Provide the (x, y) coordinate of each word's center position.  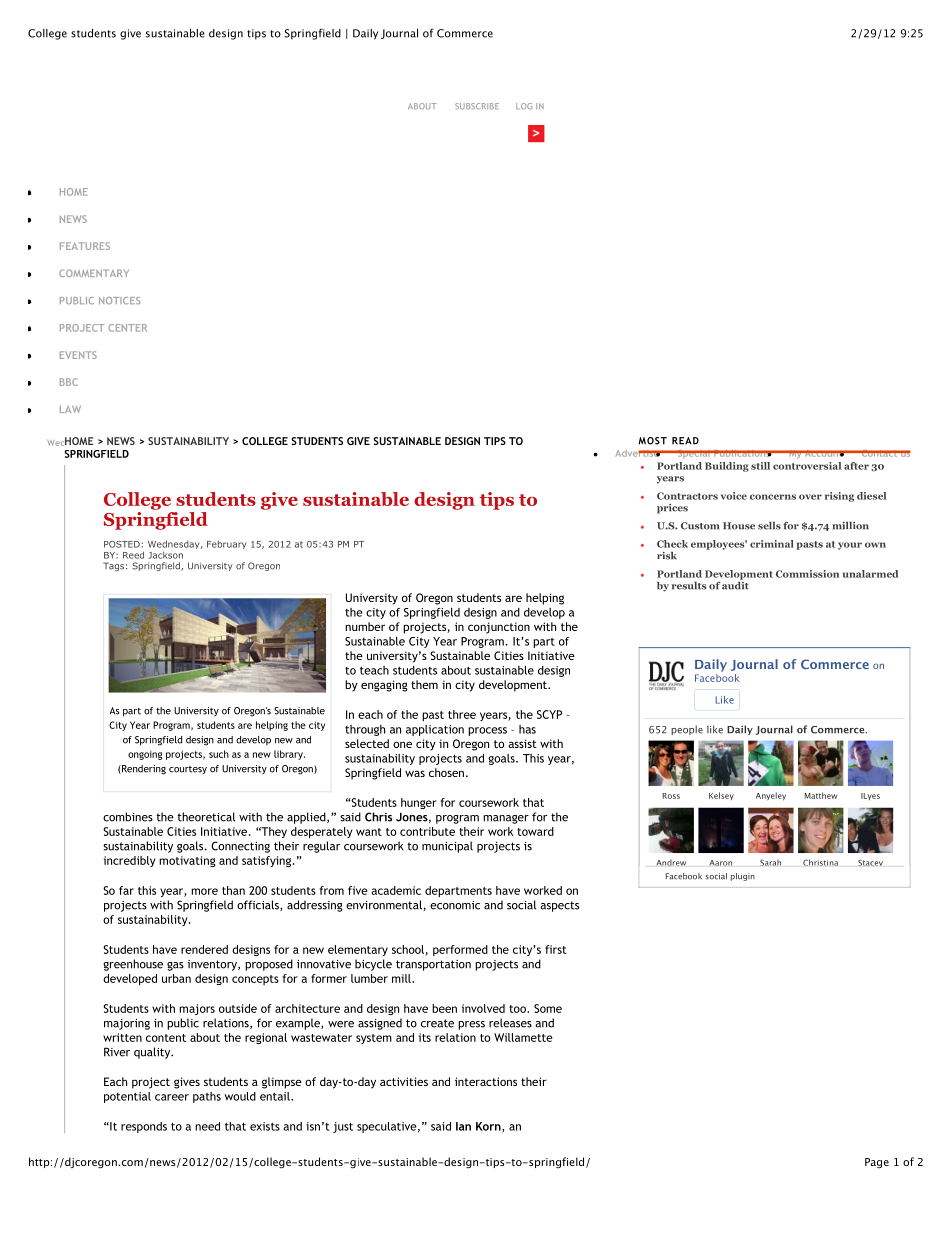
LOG (524, 106)
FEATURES (85, 246)
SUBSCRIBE (477, 106)
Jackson (165, 555)
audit (735, 584)
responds (144, 1127)
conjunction (499, 628)
